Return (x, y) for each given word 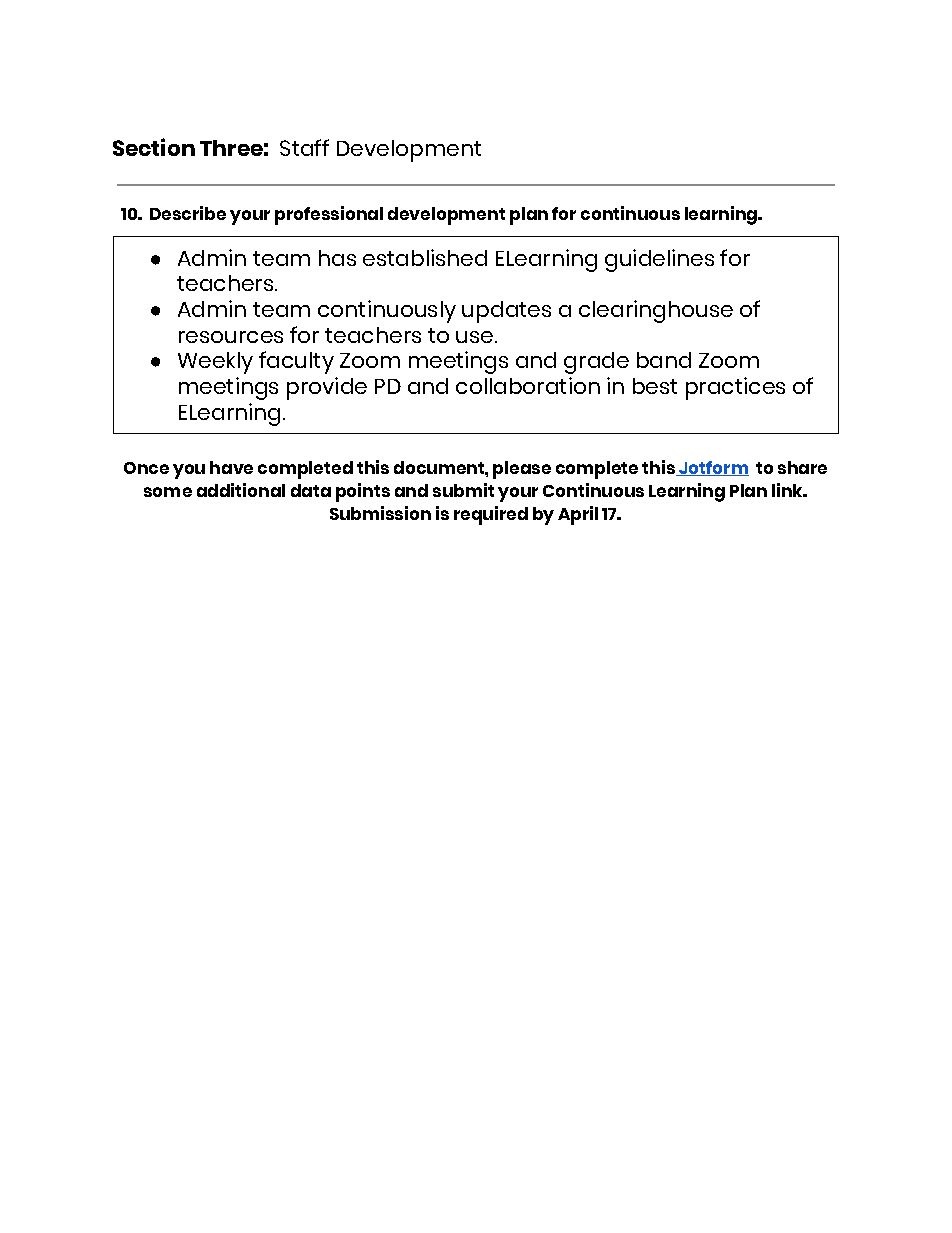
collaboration (528, 385)
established (425, 257)
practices (735, 388)
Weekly (215, 363)
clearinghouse (656, 311)
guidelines (659, 260)
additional (241, 490)
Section (154, 147)
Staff (304, 147)
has (337, 258)
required (491, 515)
